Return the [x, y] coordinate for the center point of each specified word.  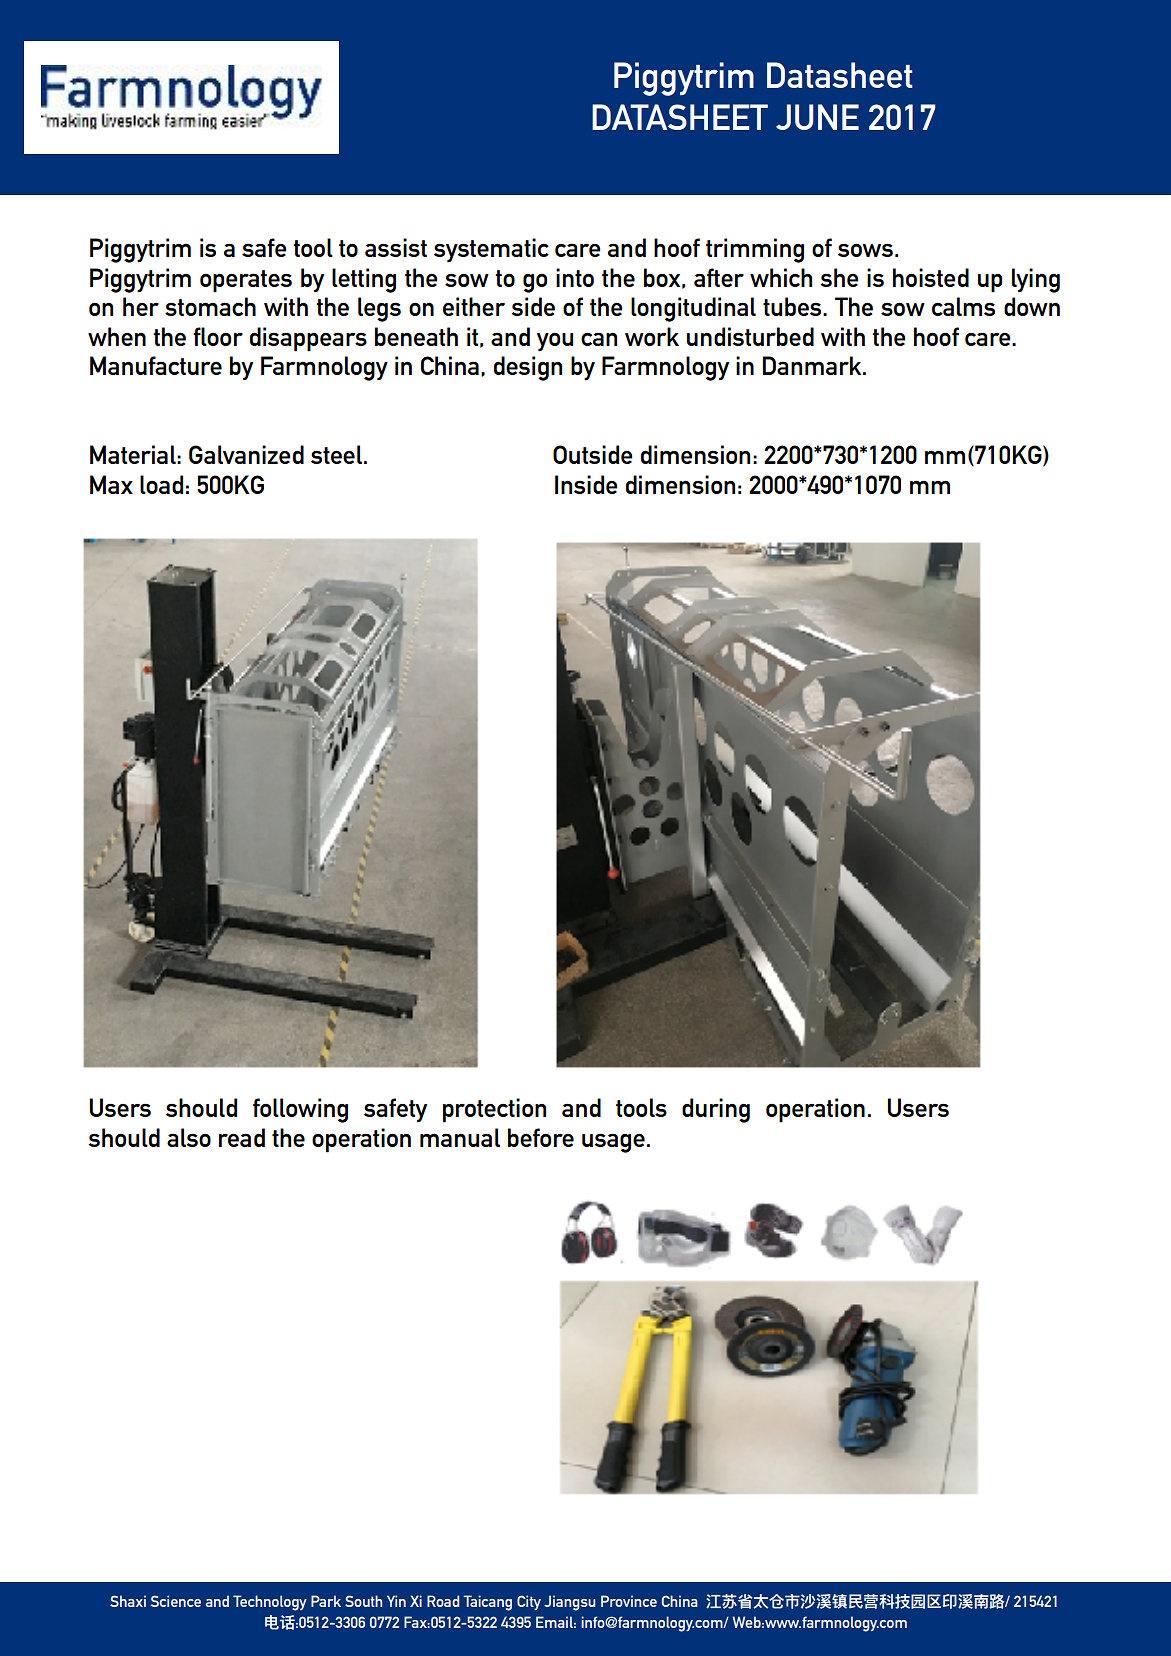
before [541, 1137]
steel [336, 454]
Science [176, 1601]
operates [246, 281]
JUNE [817, 117]
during [716, 1110]
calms [963, 306]
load [161, 484]
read [242, 1137]
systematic [491, 250]
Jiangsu [569, 1603]
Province [629, 1601]
